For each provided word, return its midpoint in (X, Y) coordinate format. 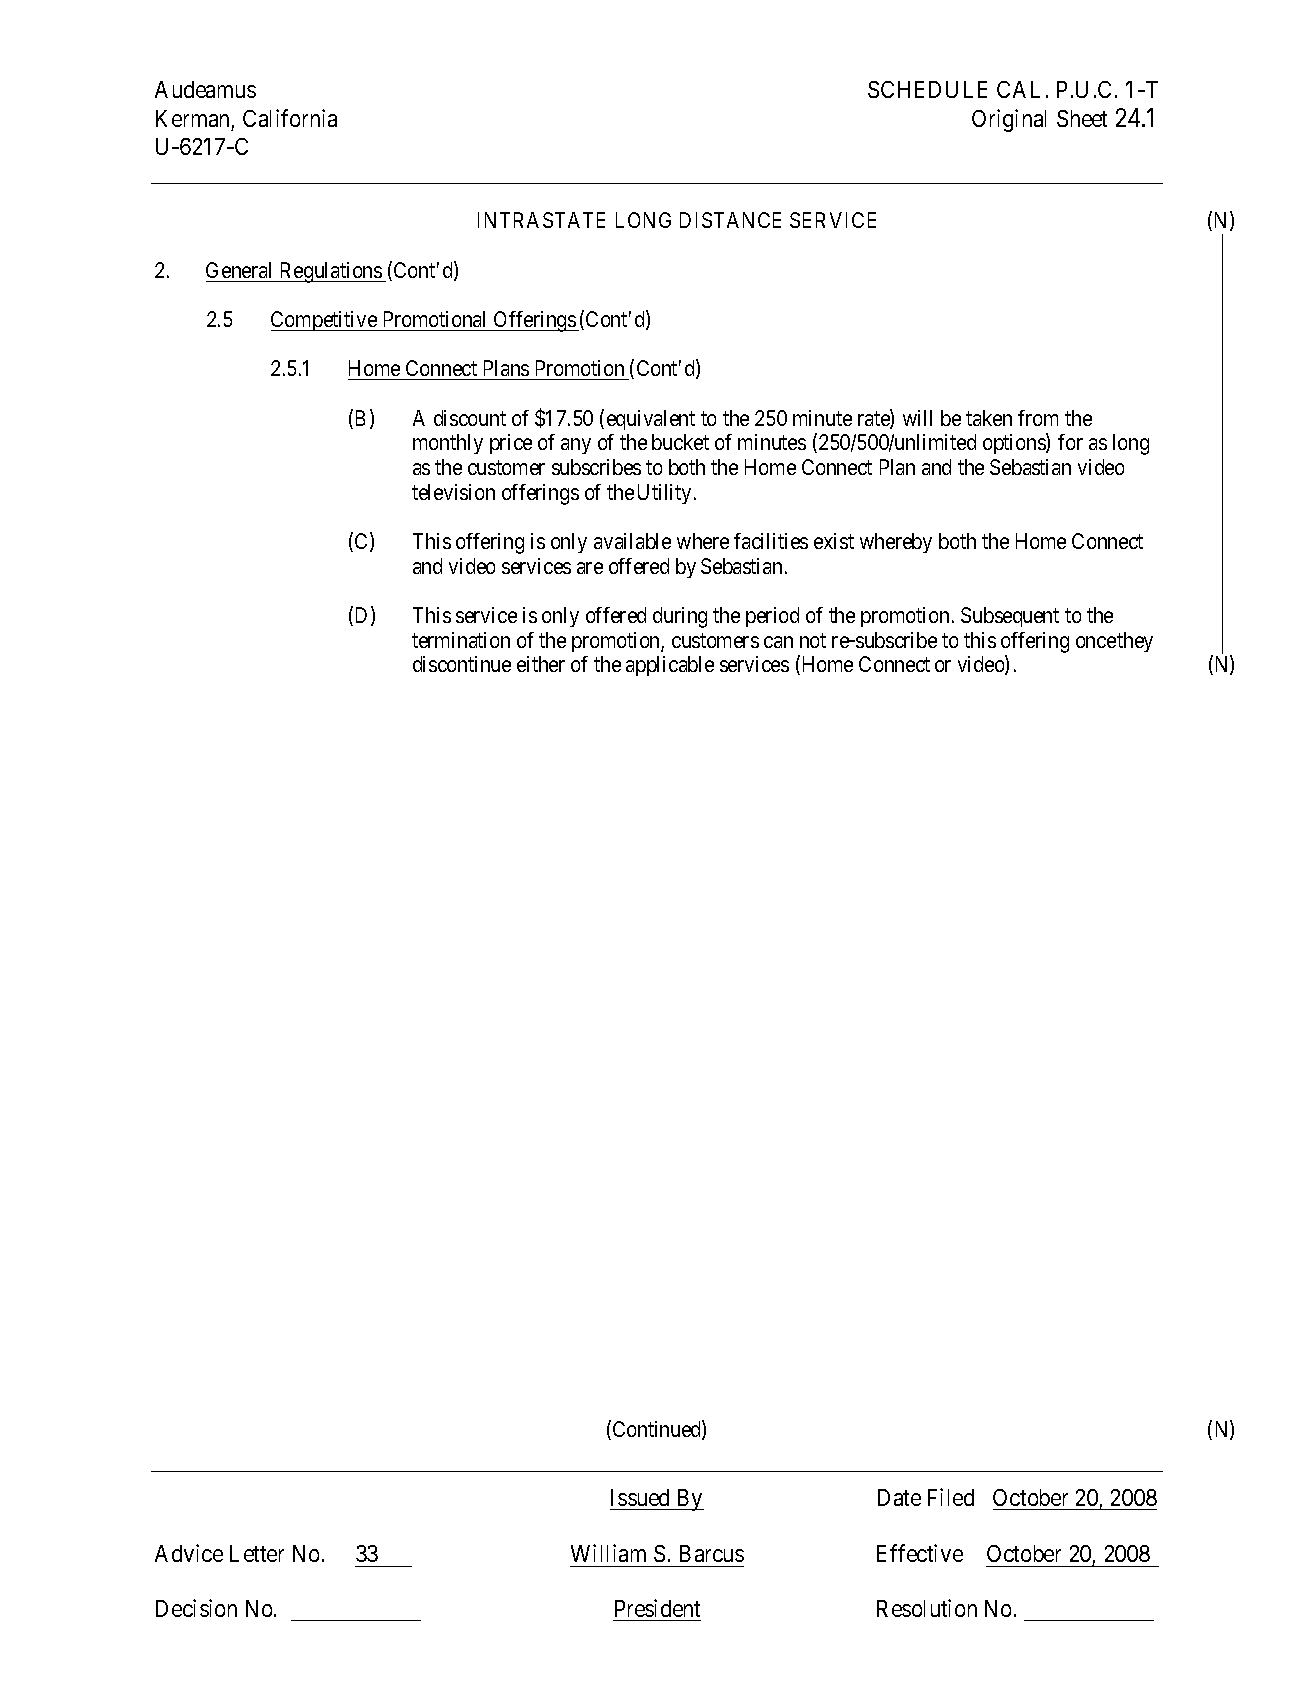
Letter (257, 1553)
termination (461, 640)
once (1096, 642)
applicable (670, 666)
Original (1009, 120)
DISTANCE (730, 220)
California (290, 118)
